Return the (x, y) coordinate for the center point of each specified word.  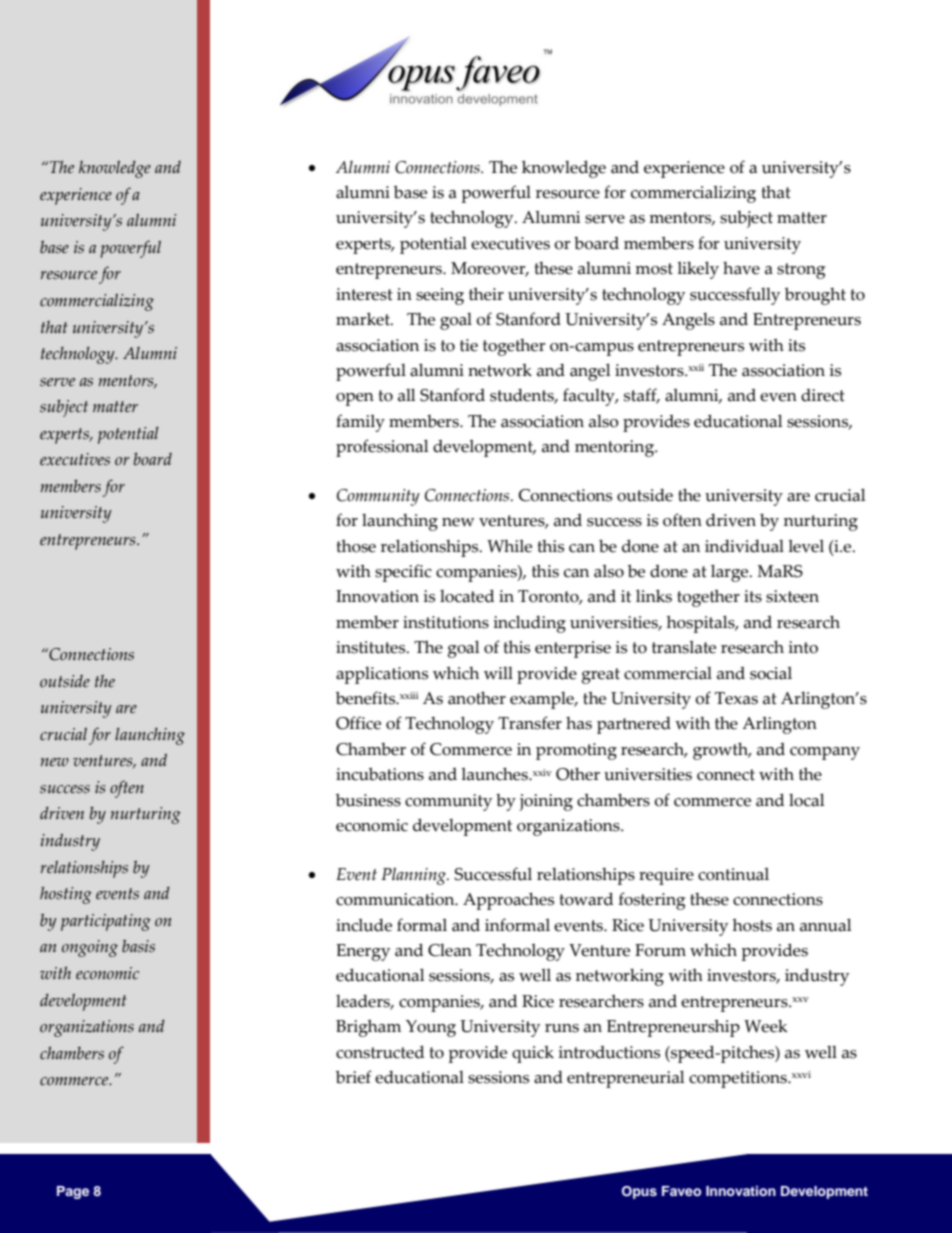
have (741, 268)
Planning (414, 876)
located (467, 596)
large (731, 573)
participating (106, 922)
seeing (440, 296)
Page (73, 1192)
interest (364, 294)
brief (354, 1077)
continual (733, 874)
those (356, 546)
